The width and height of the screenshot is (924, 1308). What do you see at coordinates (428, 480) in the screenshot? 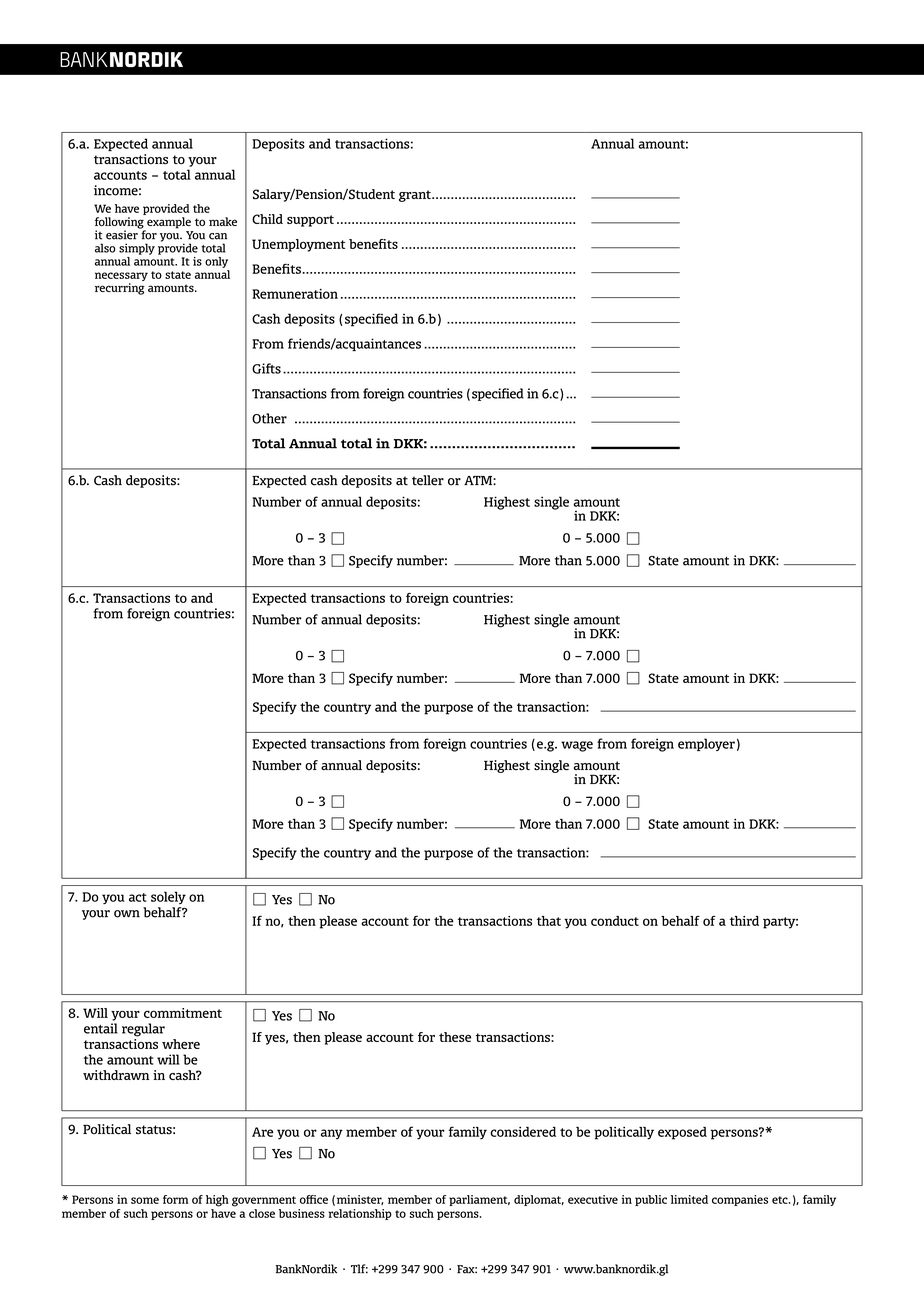
I see `teller` at bounding box center [428, 480].
